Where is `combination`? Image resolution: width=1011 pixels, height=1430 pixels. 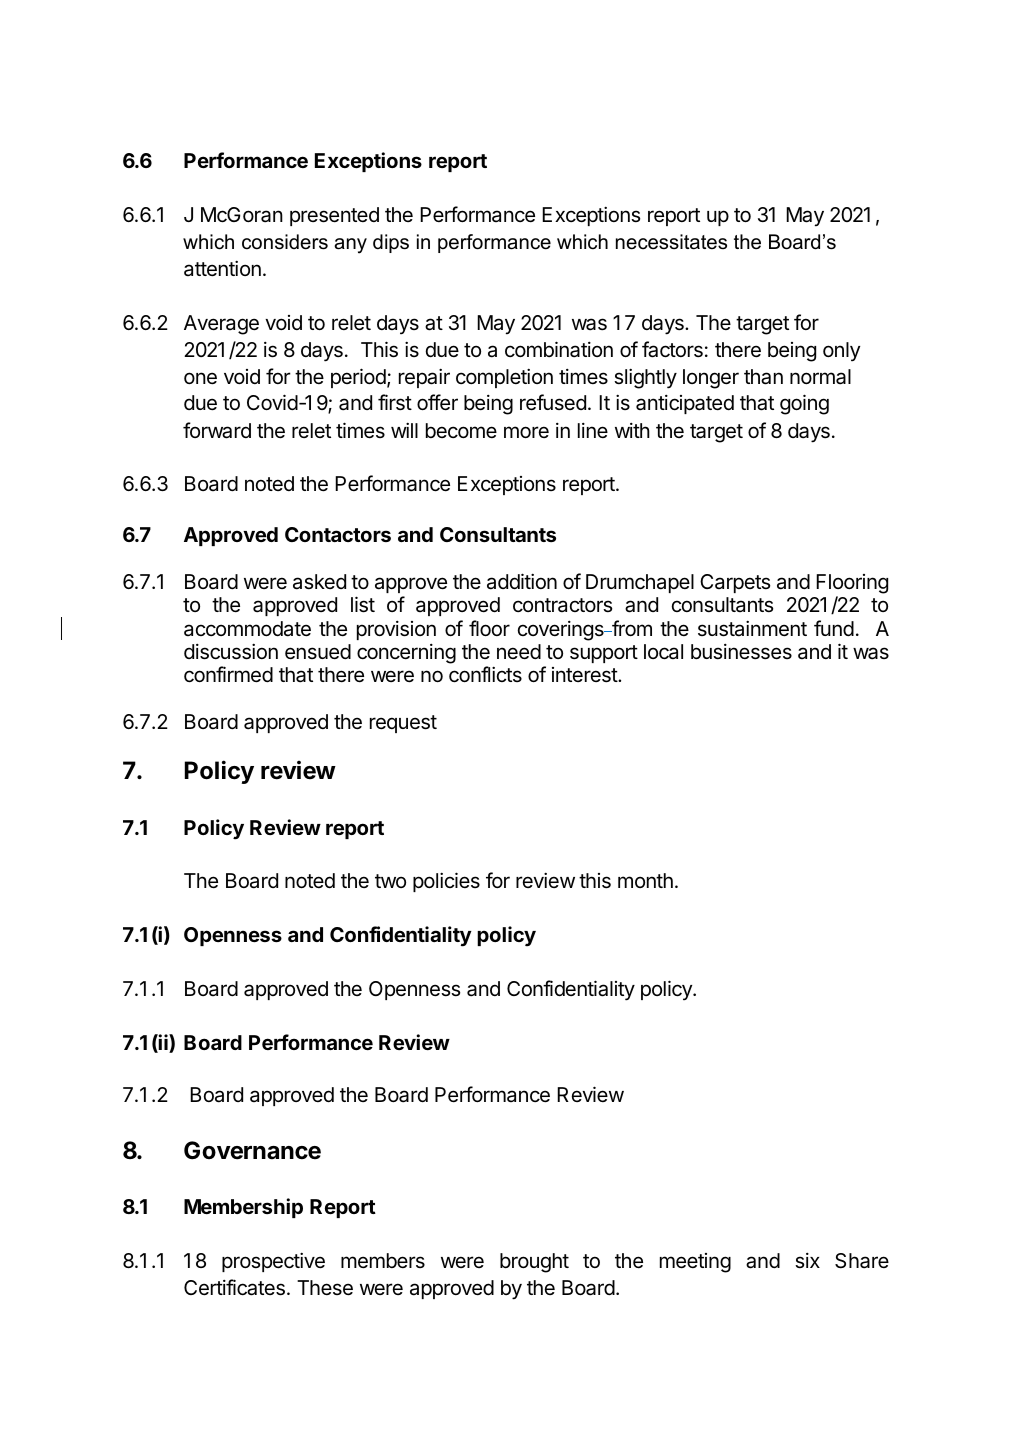
combination is located at coordinates (559, 349).
